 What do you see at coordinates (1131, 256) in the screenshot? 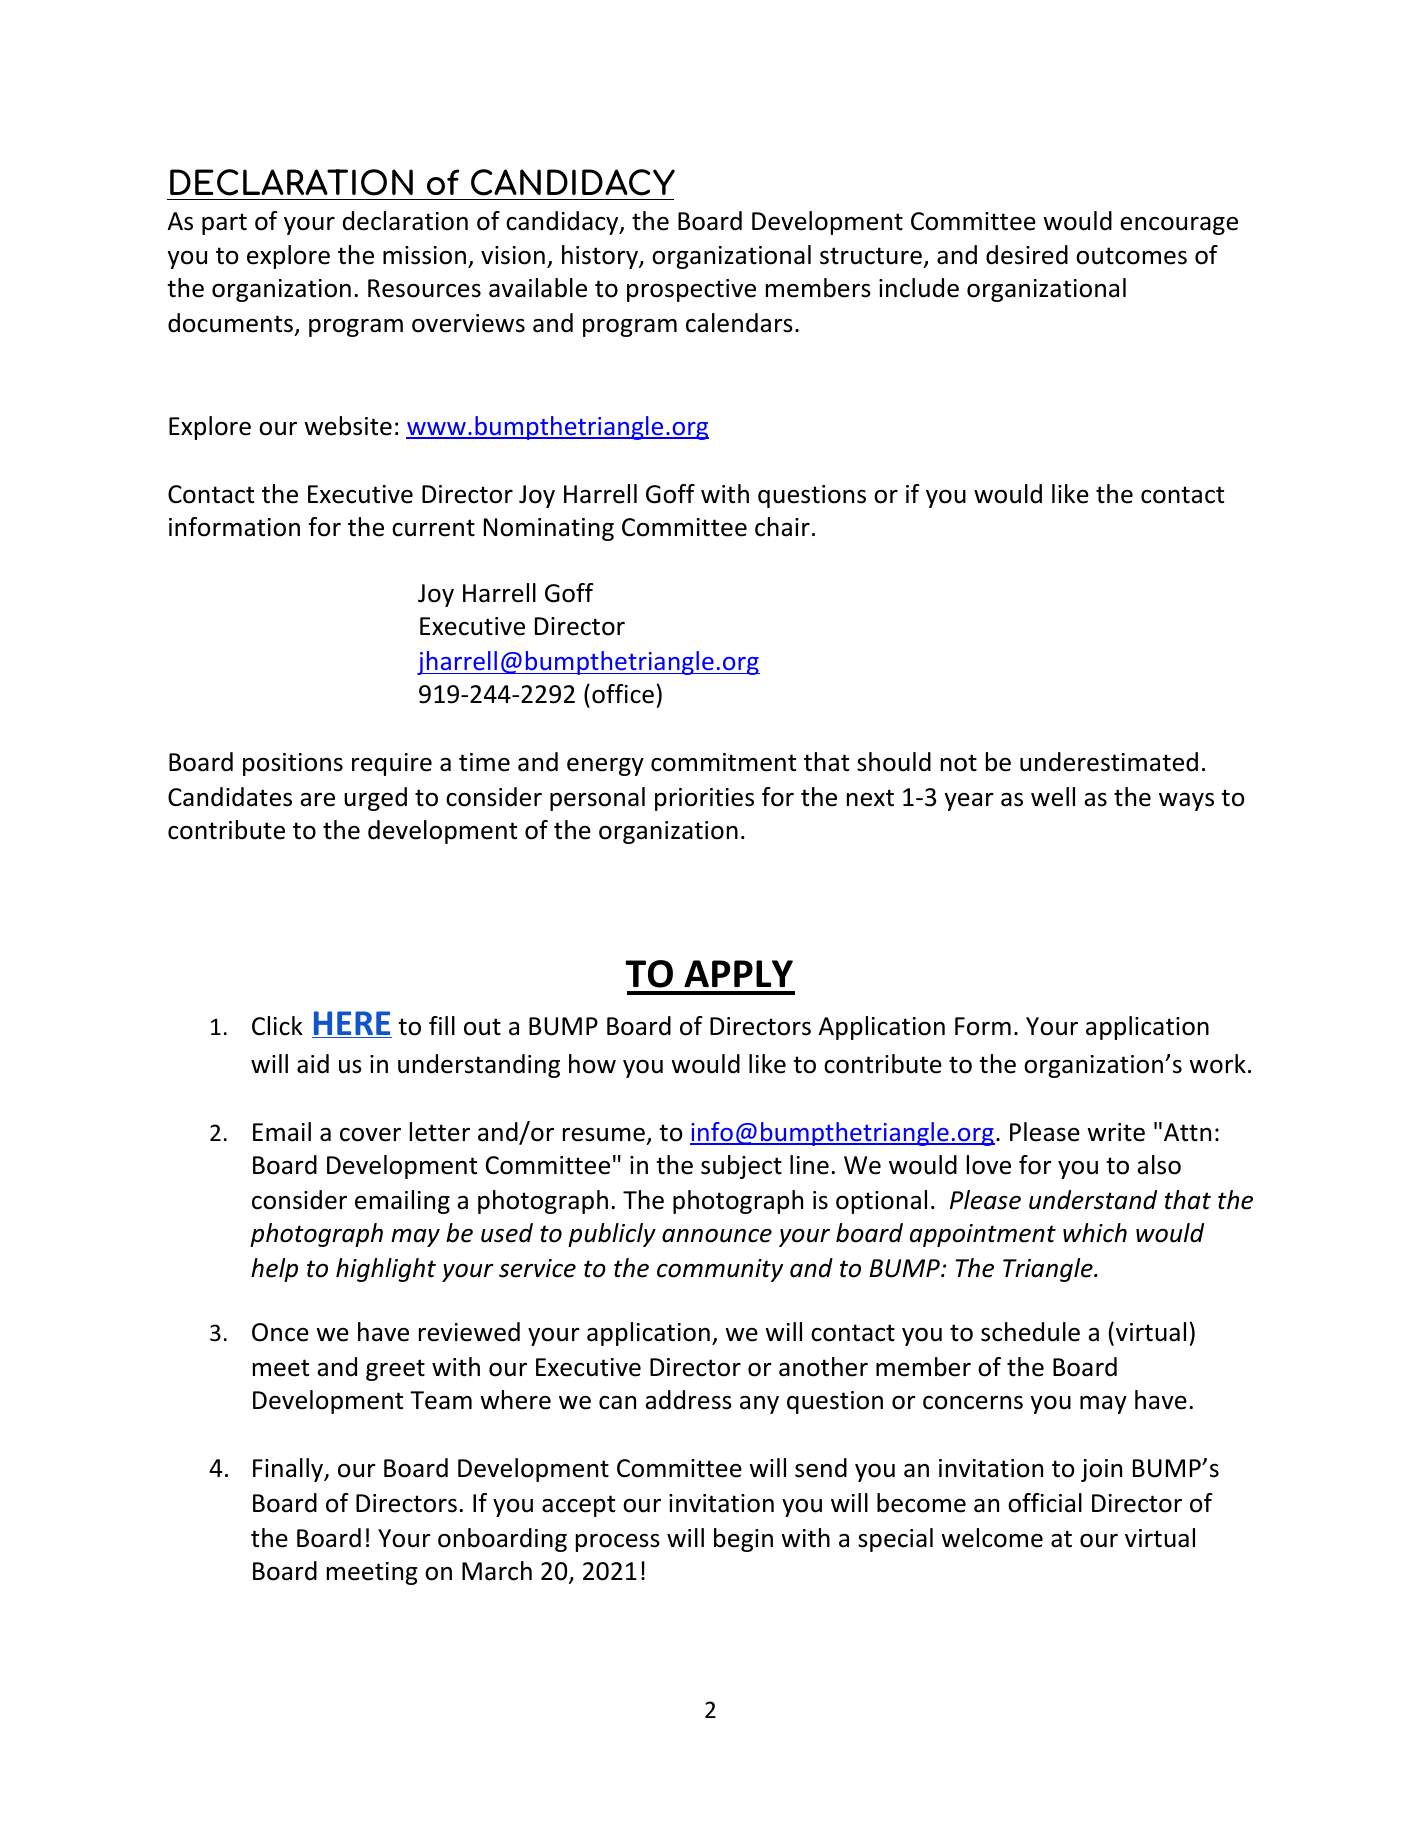
I see `outcomes` at bounding box center [1131, 256].
